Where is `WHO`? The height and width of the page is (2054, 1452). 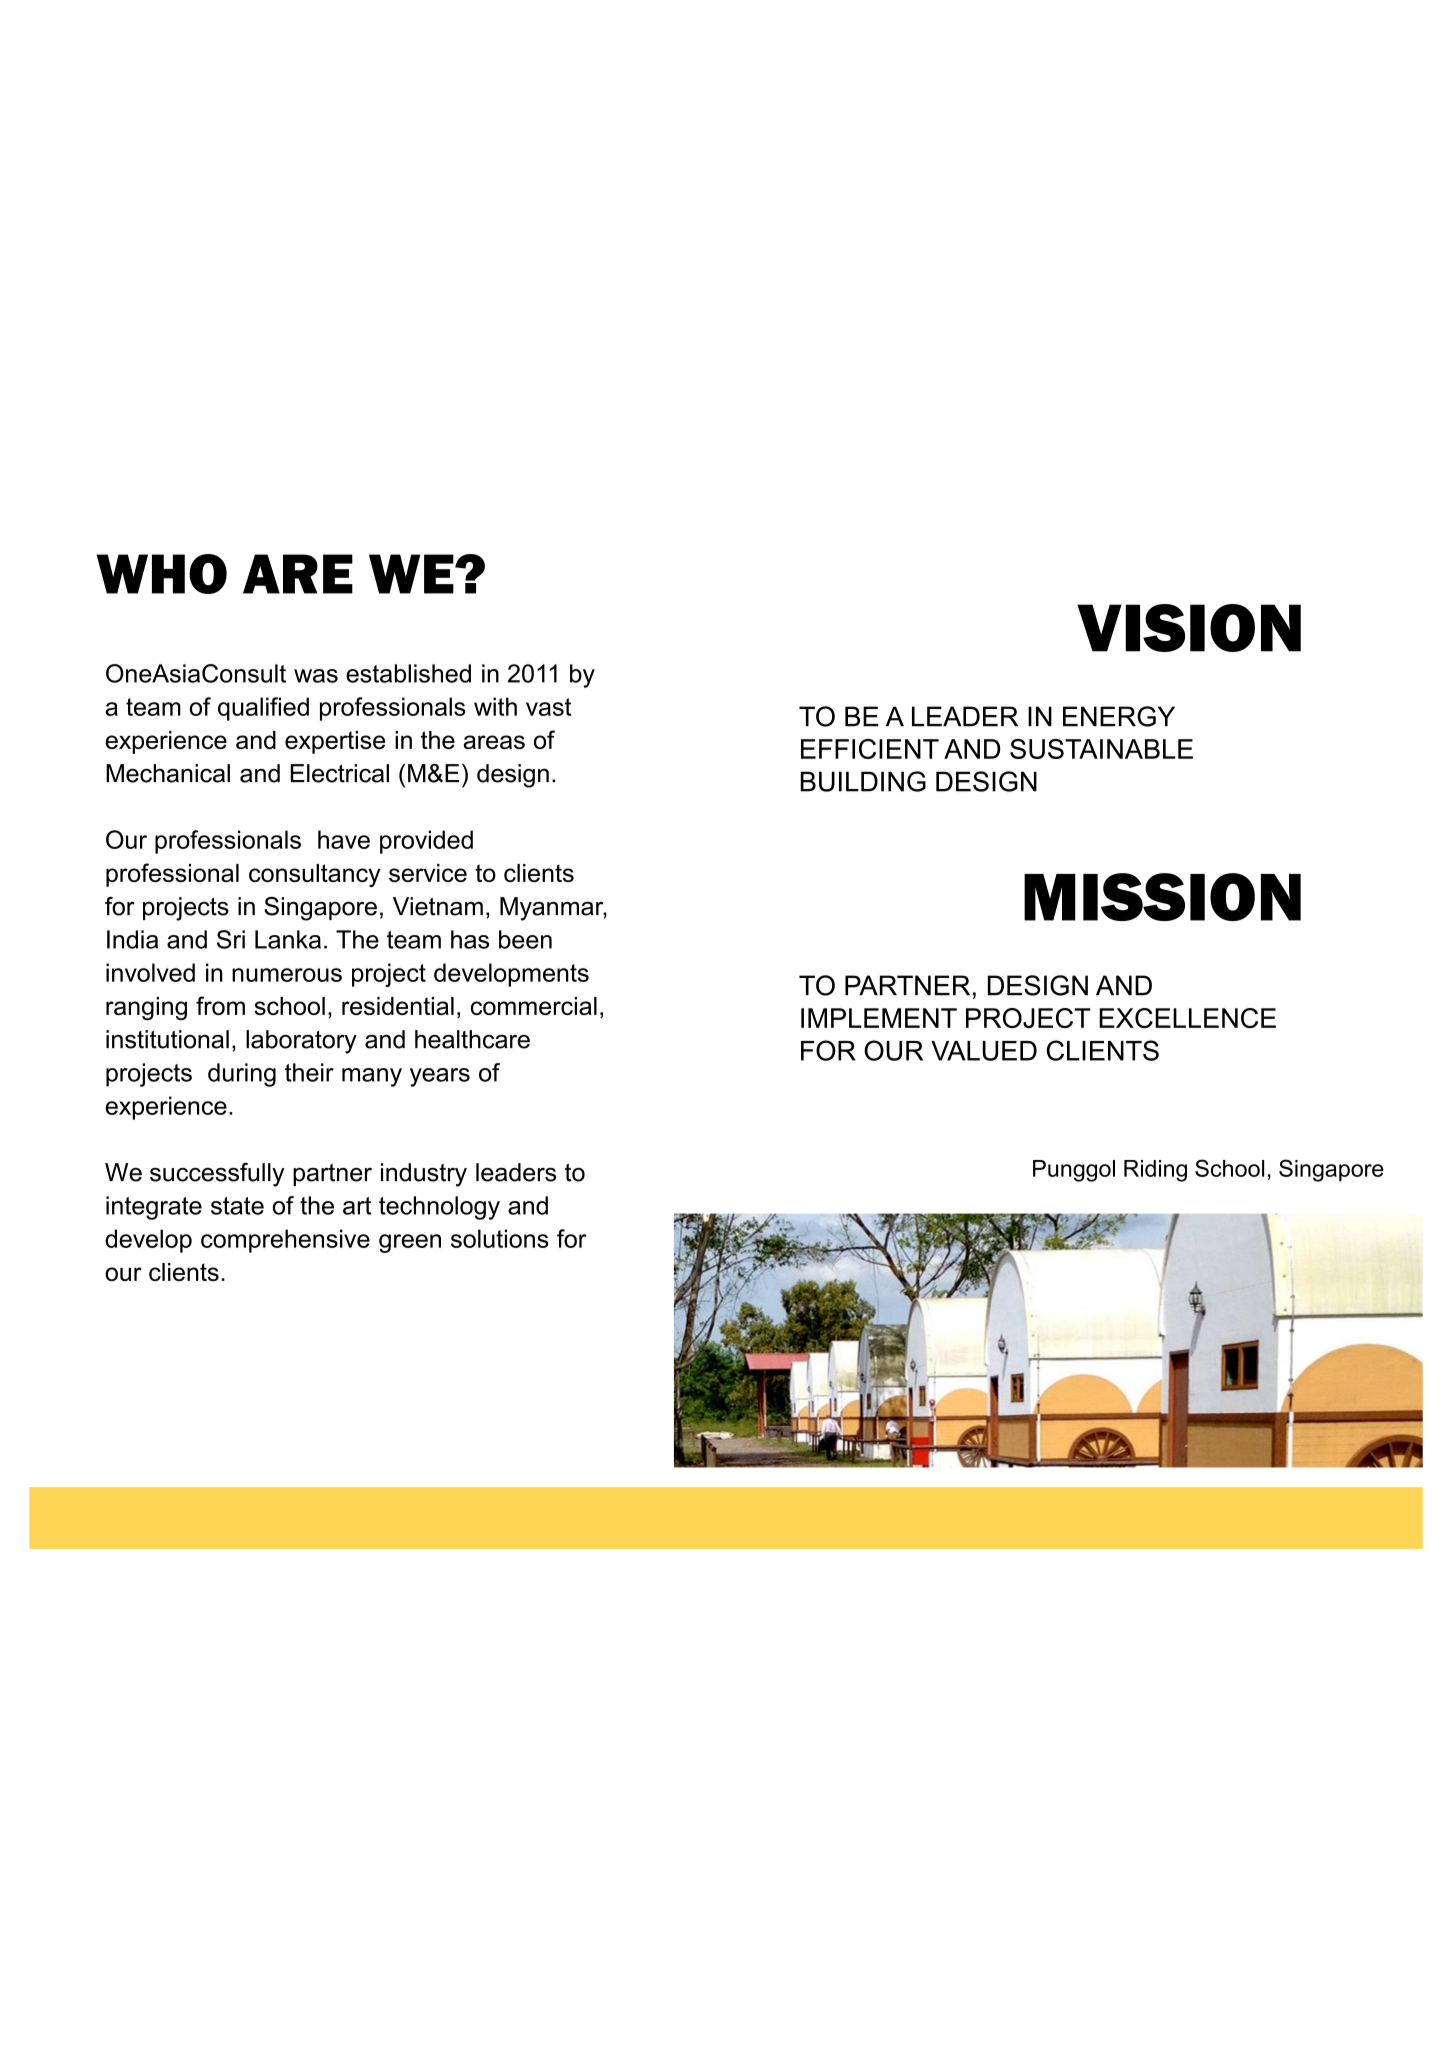 WHO is located at coordinates (162, 574).
